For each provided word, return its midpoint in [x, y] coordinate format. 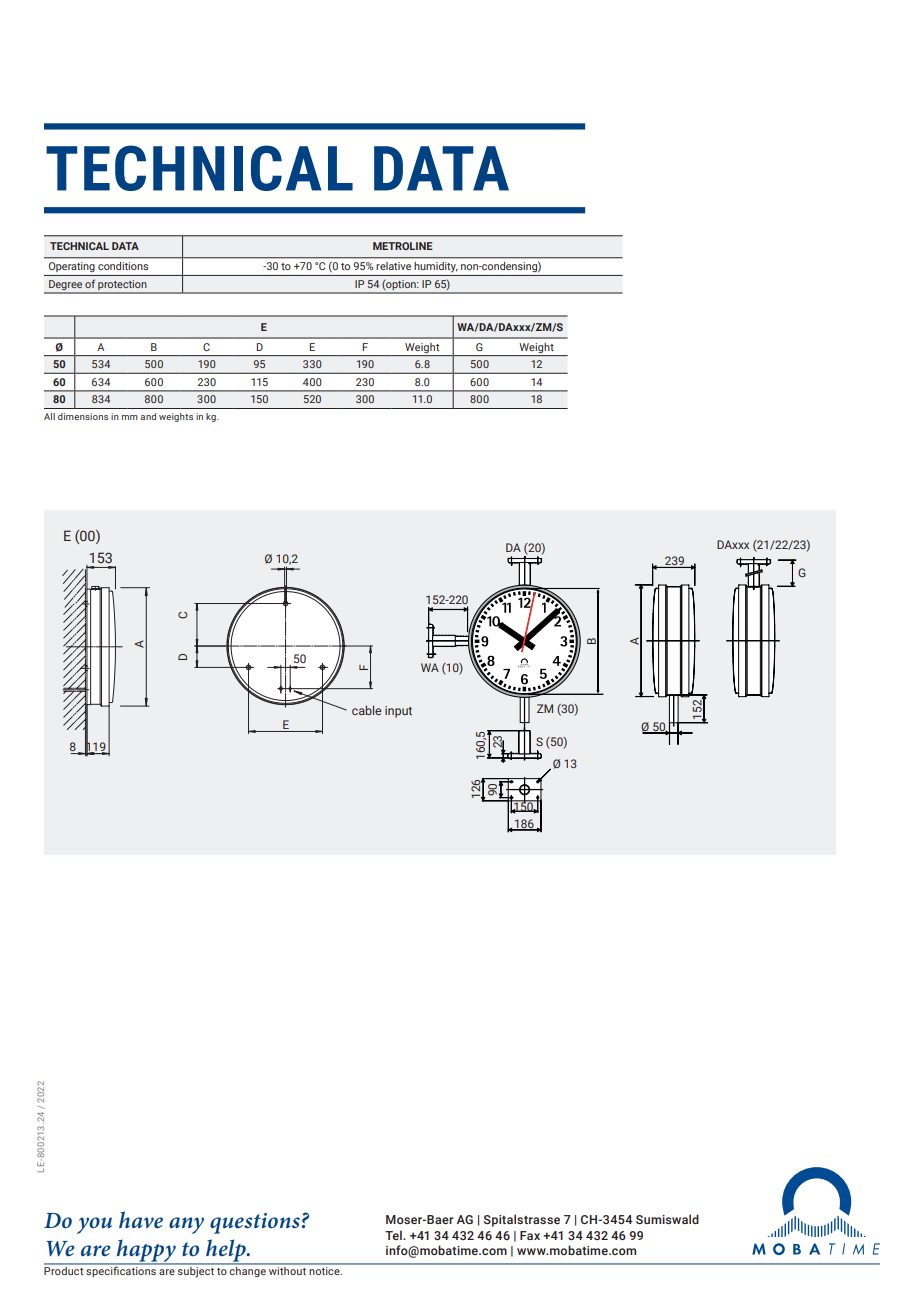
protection [122, 286]
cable [366, 710]
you [94, 1225]
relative [393, 266]
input [398, 712]
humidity [436, 267]
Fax [530, 1235]
